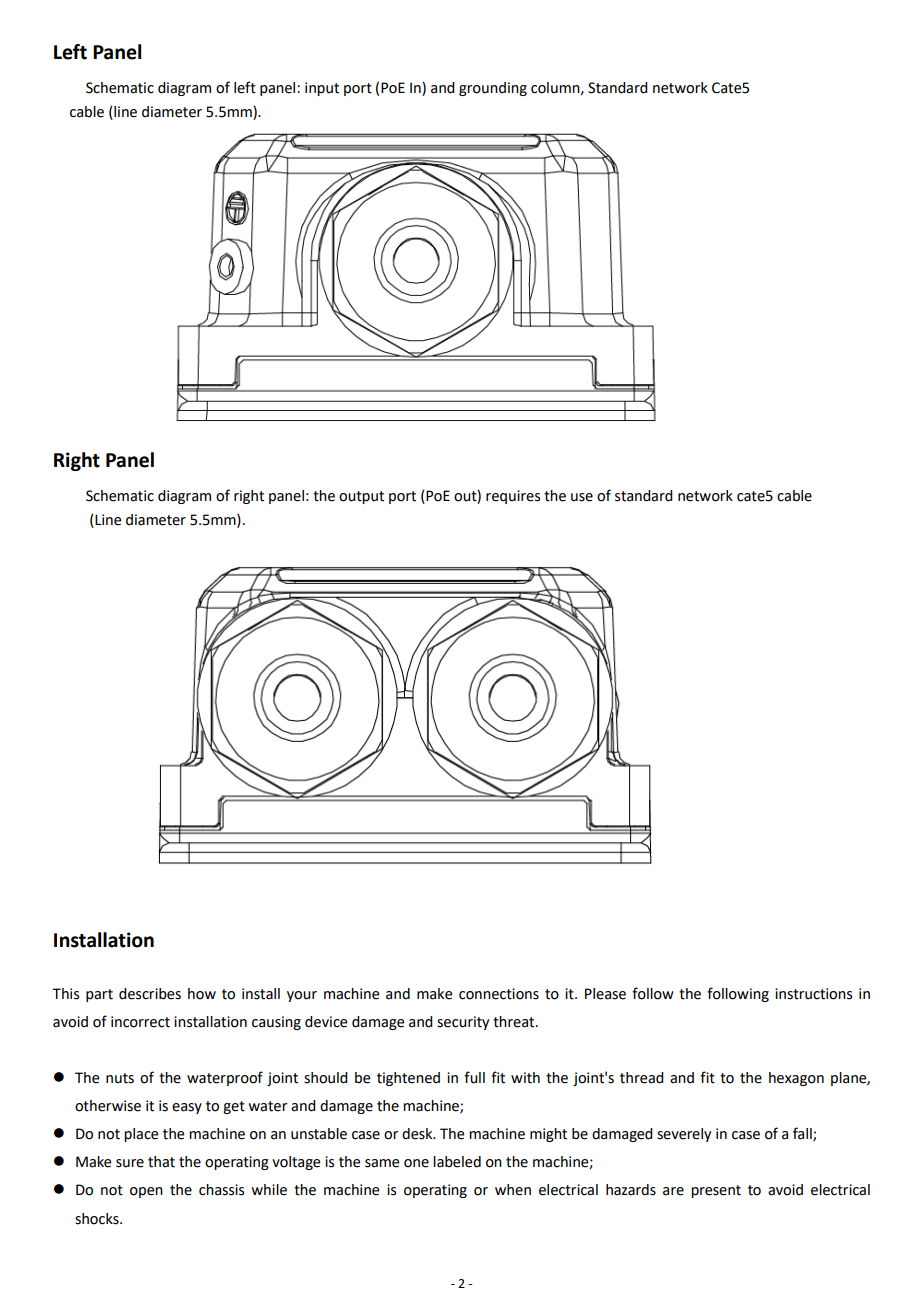  Describe the element at coordinates (361, 497) in the screenshot. I see `output` at that location.
